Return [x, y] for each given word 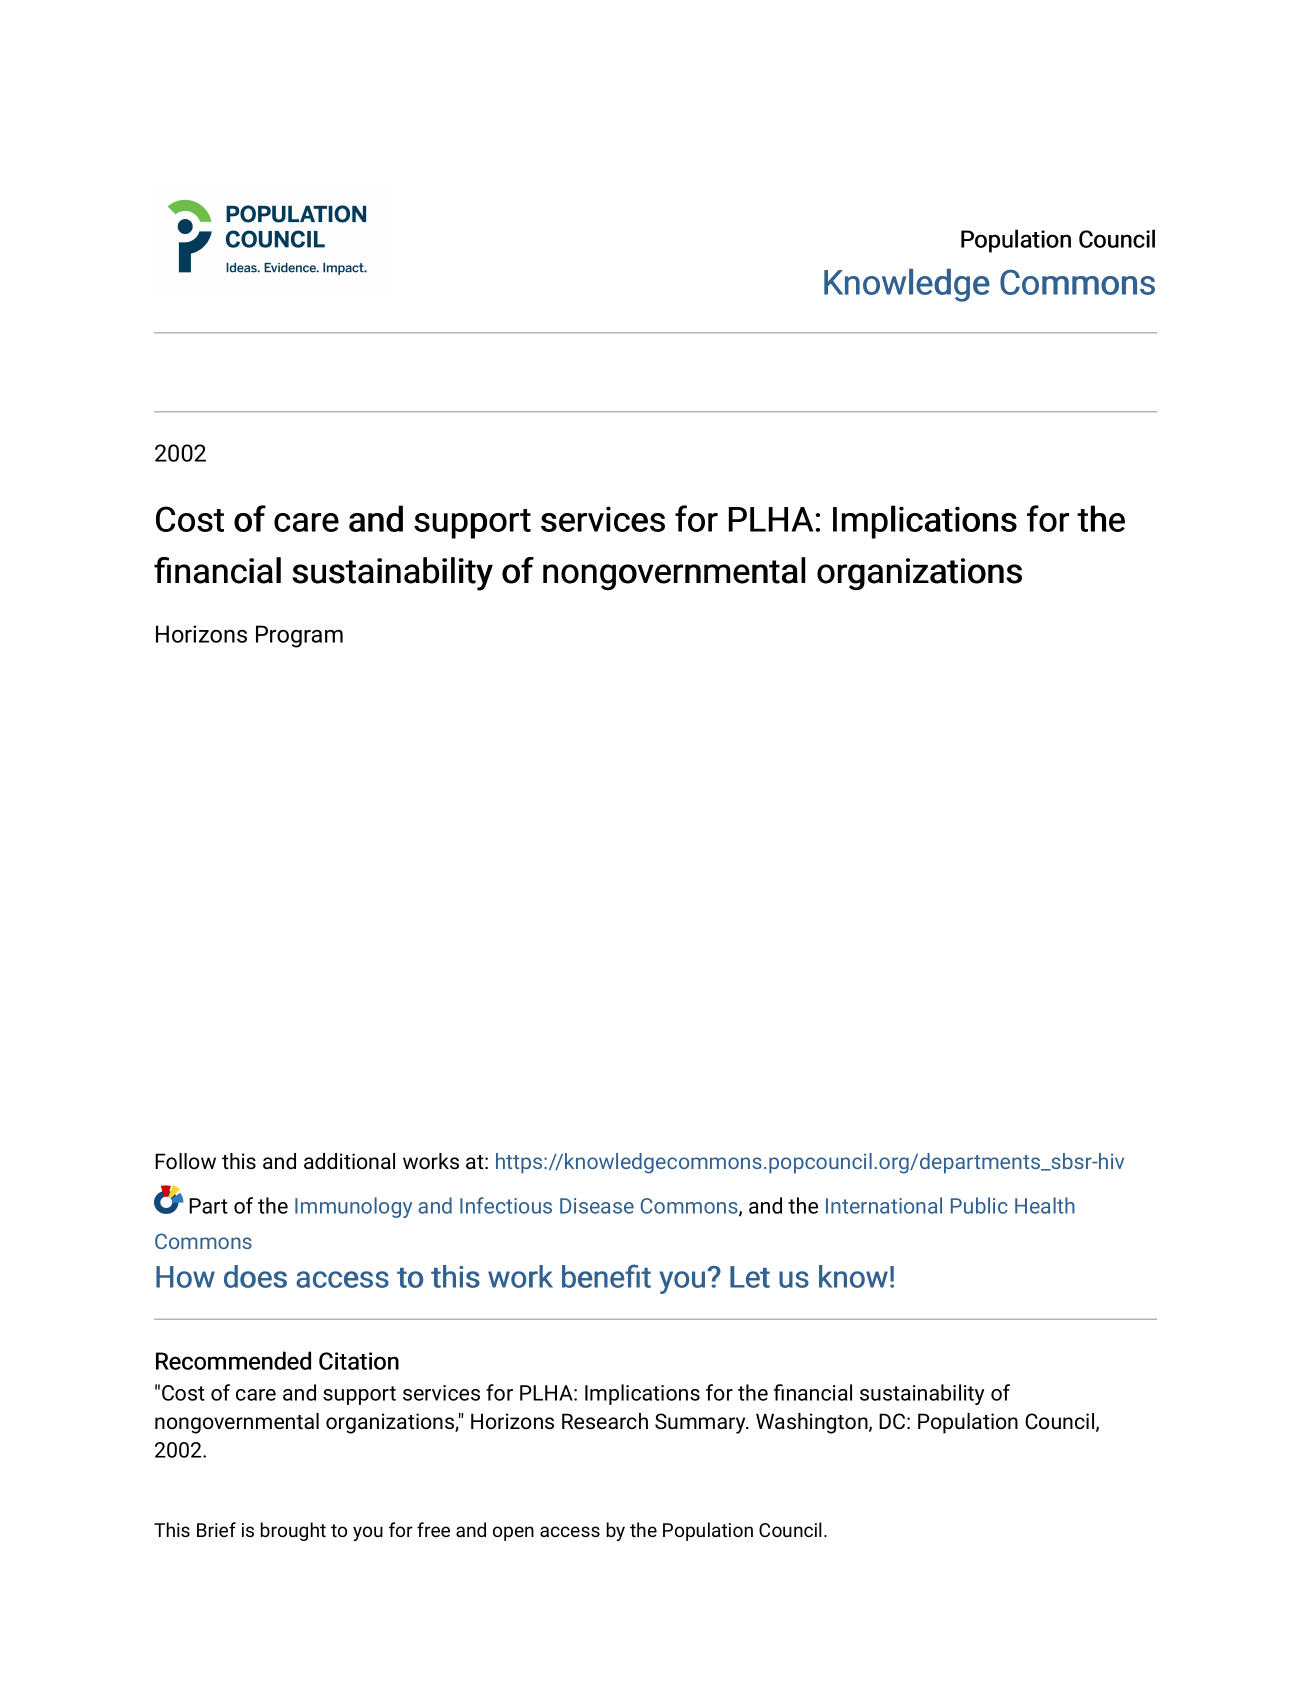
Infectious [506, 1205]
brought [293, 1531]
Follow [185, 1161]
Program [299, 636]
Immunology [353, 1207]
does [255, 1276]
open [513, 1533]
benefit [606, 1276]
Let [750, 1277]
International [884, 1205]
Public [979, 1205]
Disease [597, 1206]
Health [1045, 1205]
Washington [813, 1423]
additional [349, 1161]
